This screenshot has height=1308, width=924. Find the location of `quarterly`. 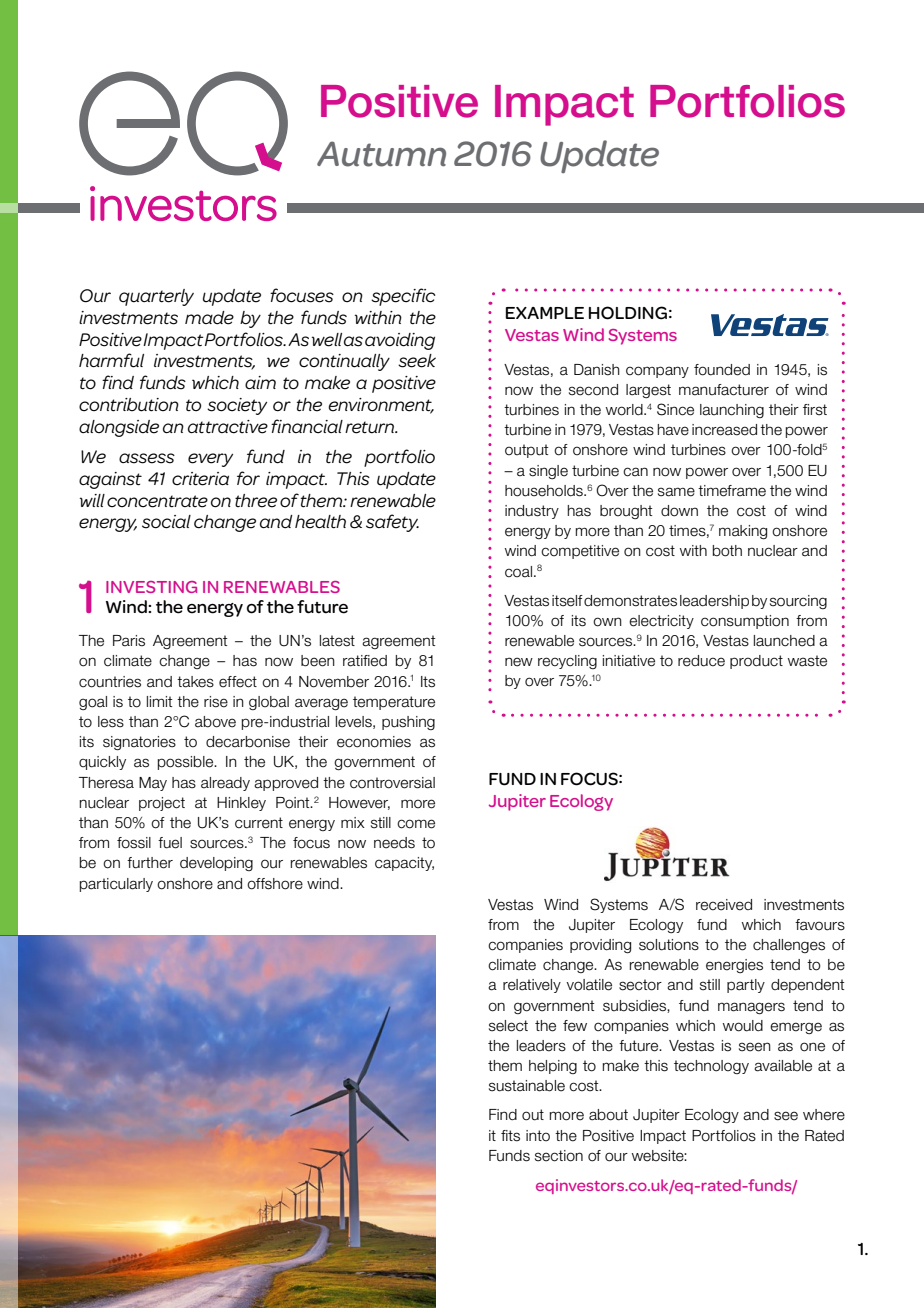

quarterly is located at coordinates (156, 297).
